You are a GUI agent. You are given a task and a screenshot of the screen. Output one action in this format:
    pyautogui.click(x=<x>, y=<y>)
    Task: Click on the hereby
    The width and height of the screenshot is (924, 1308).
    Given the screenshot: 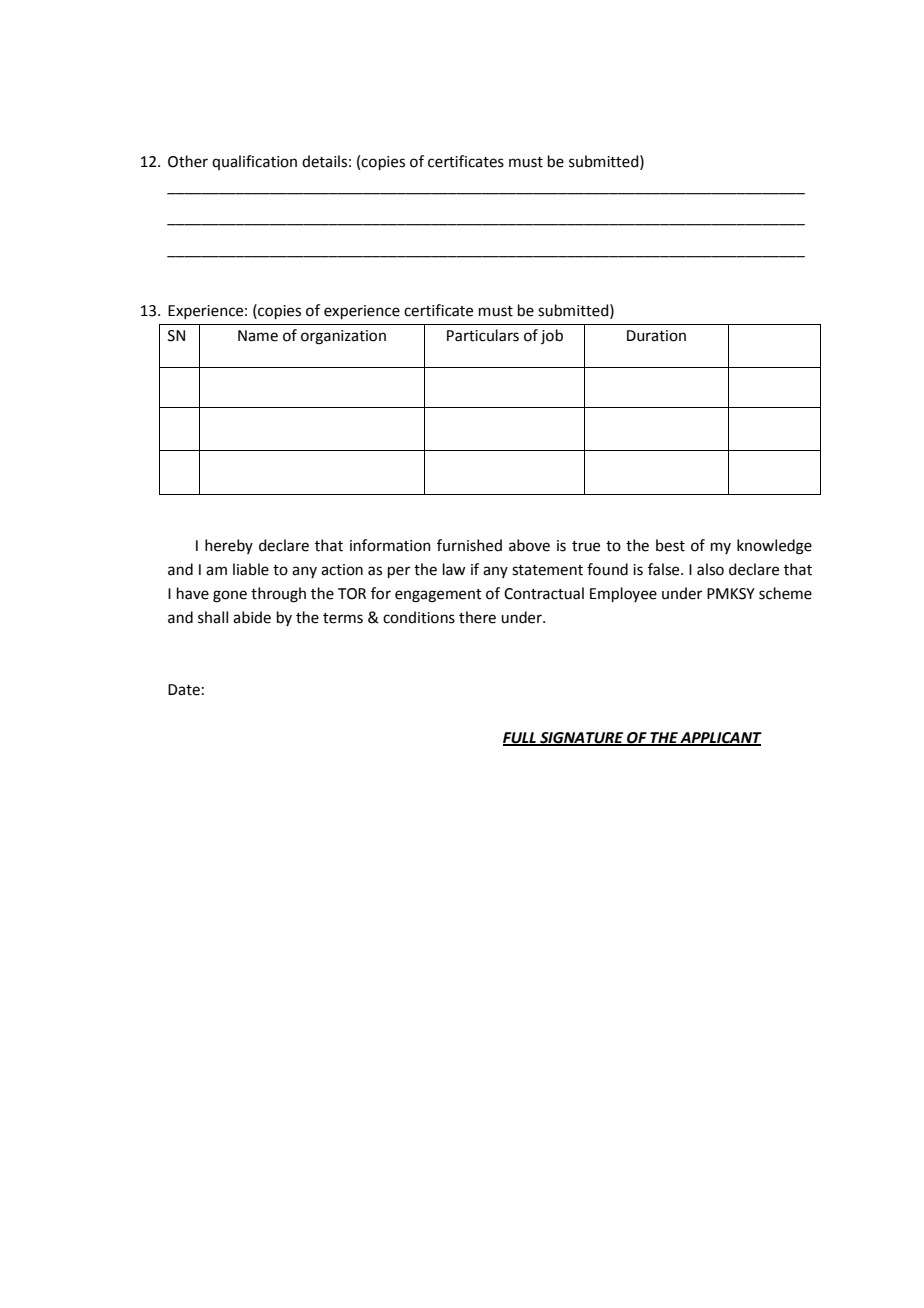 What is the action you would take?
    pyautogui.click(x=229, y=546)
